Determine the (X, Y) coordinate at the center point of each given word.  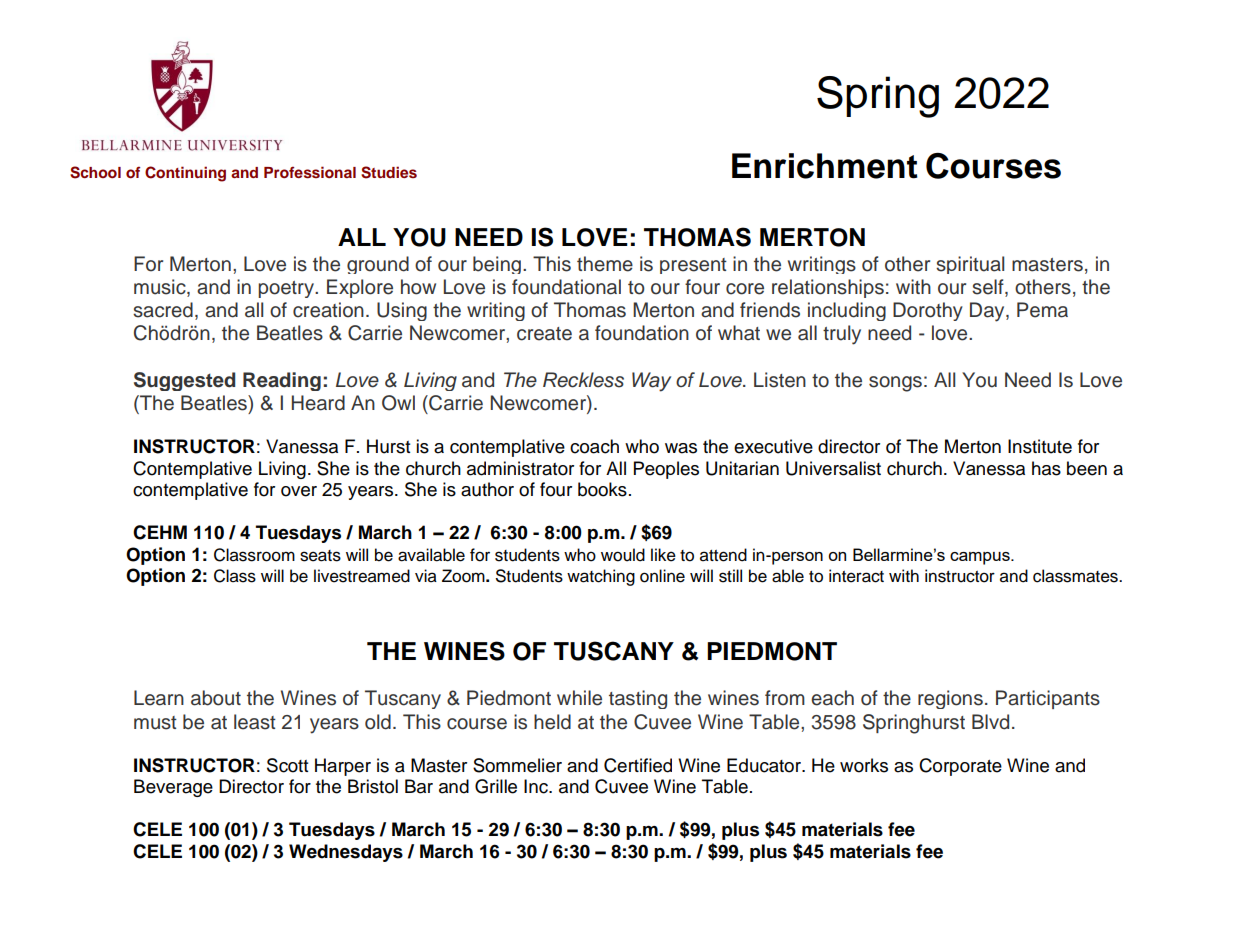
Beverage (173, 788)
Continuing (185, 174)
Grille (496, 786)
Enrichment (825, 166)
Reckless (583, 380)
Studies (389, 172)
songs (895, 384)
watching (601, 577)
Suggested (184, 381)
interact (856, 576)
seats (320, 556)
